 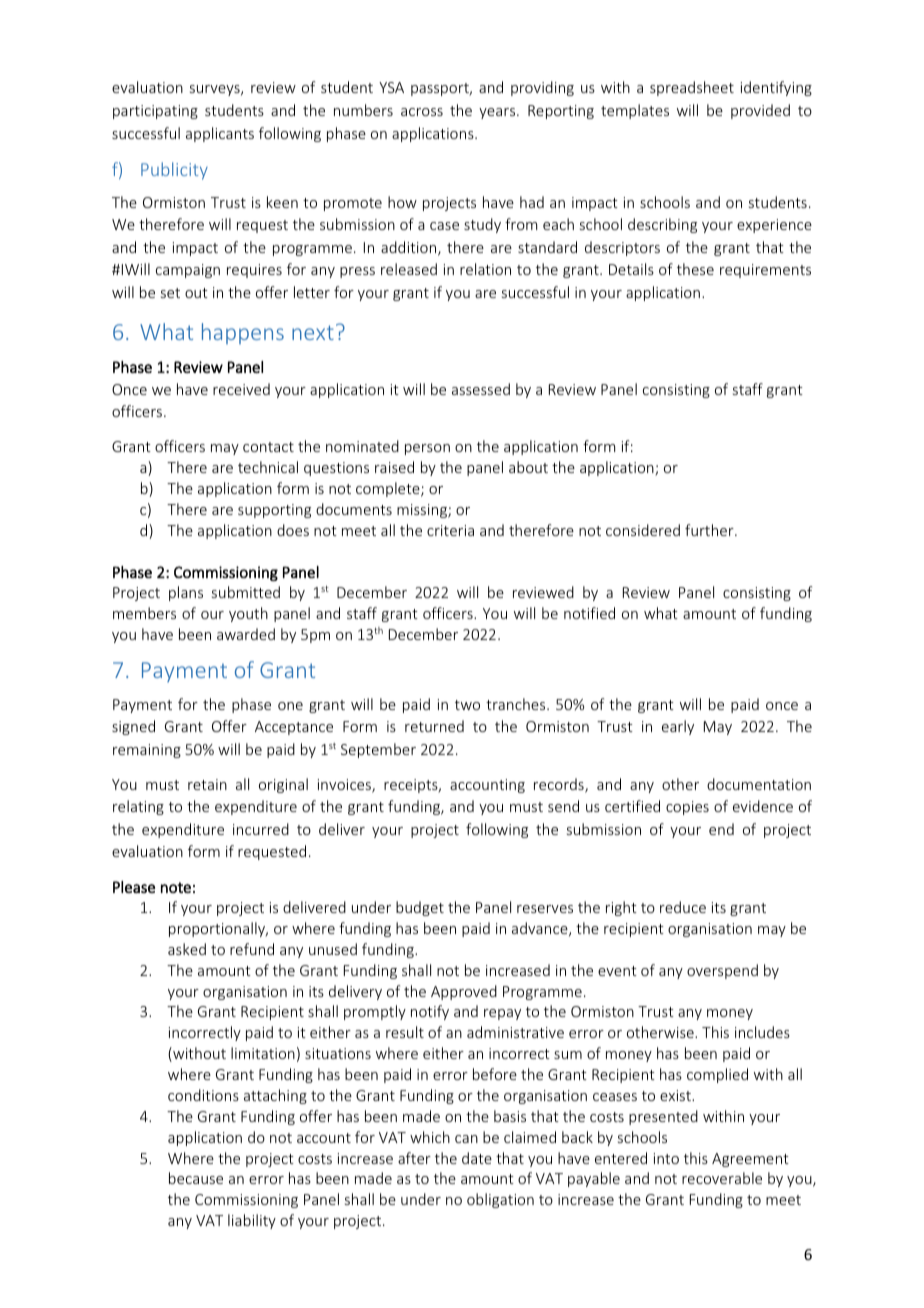 What do you see at coordinates (220, 134) in the page?
I see `applicants` at bounding box center [220, 134].
